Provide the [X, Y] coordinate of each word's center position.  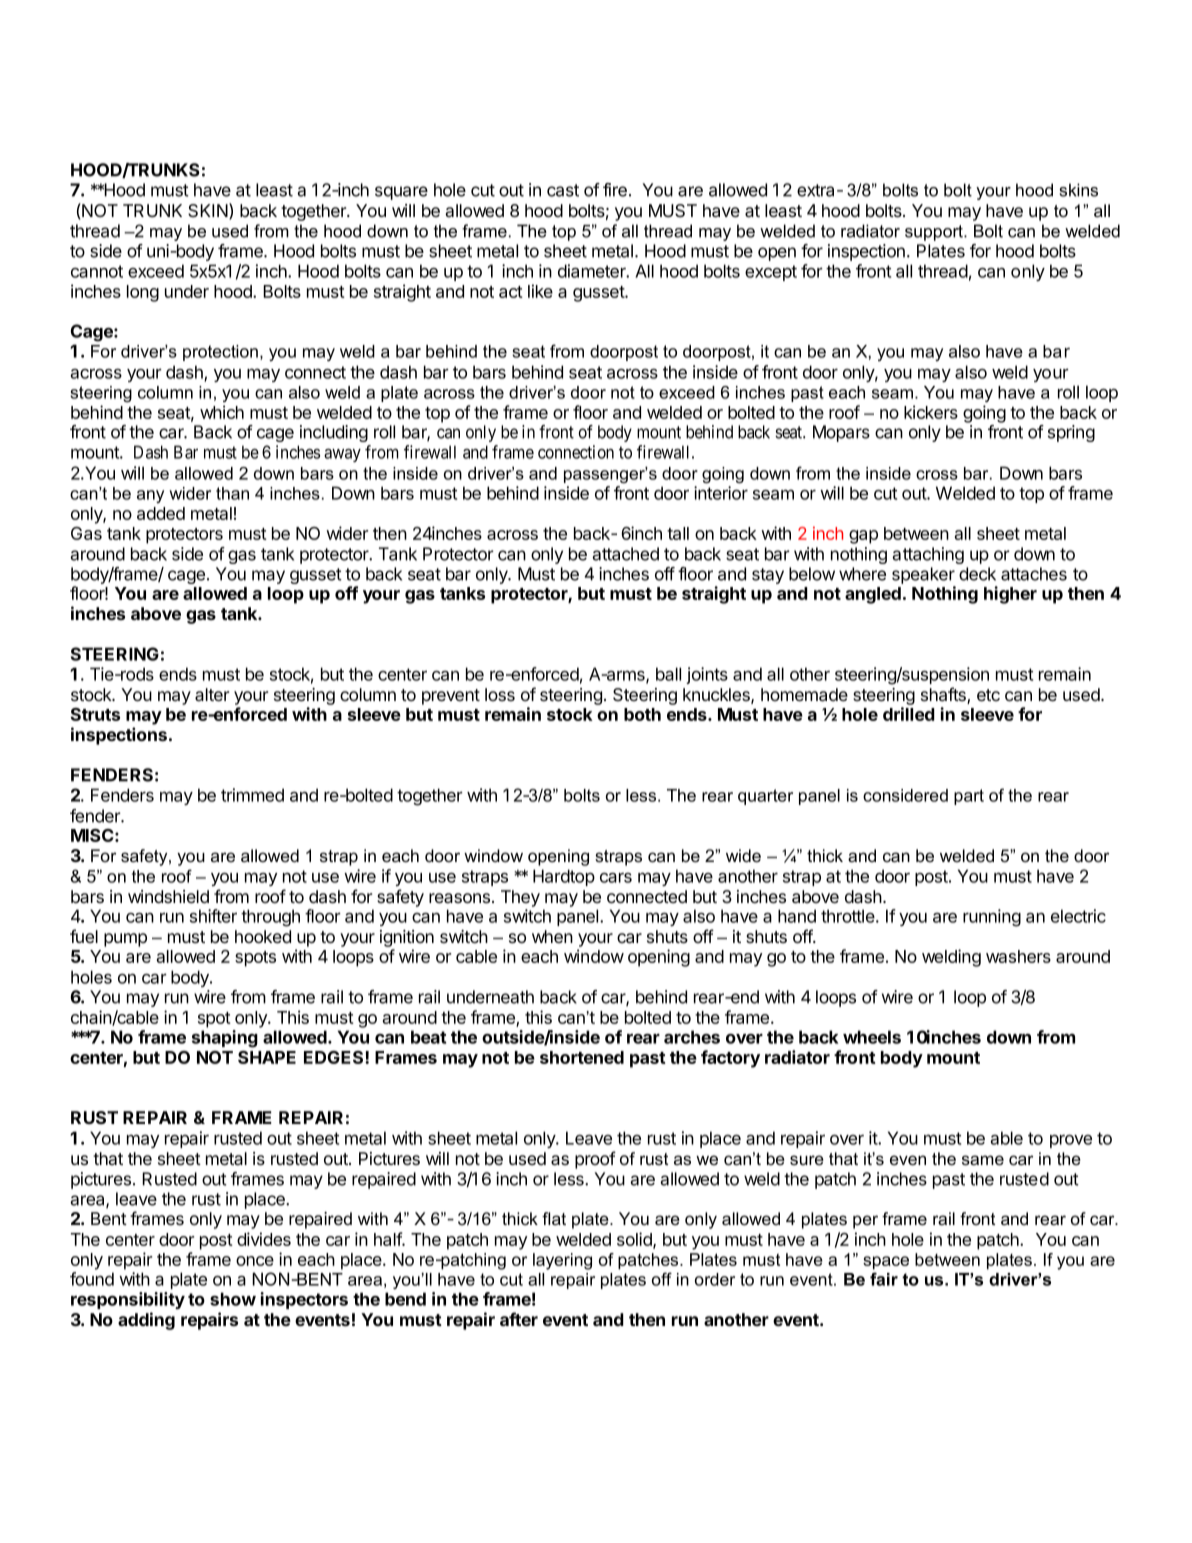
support [935, 233]
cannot [97, 271]
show [233, 1299]
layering [562, 1261]
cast [563, 190]
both [642, 714]
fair [884, 1279]
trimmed [252, 795]
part [969, 797]
